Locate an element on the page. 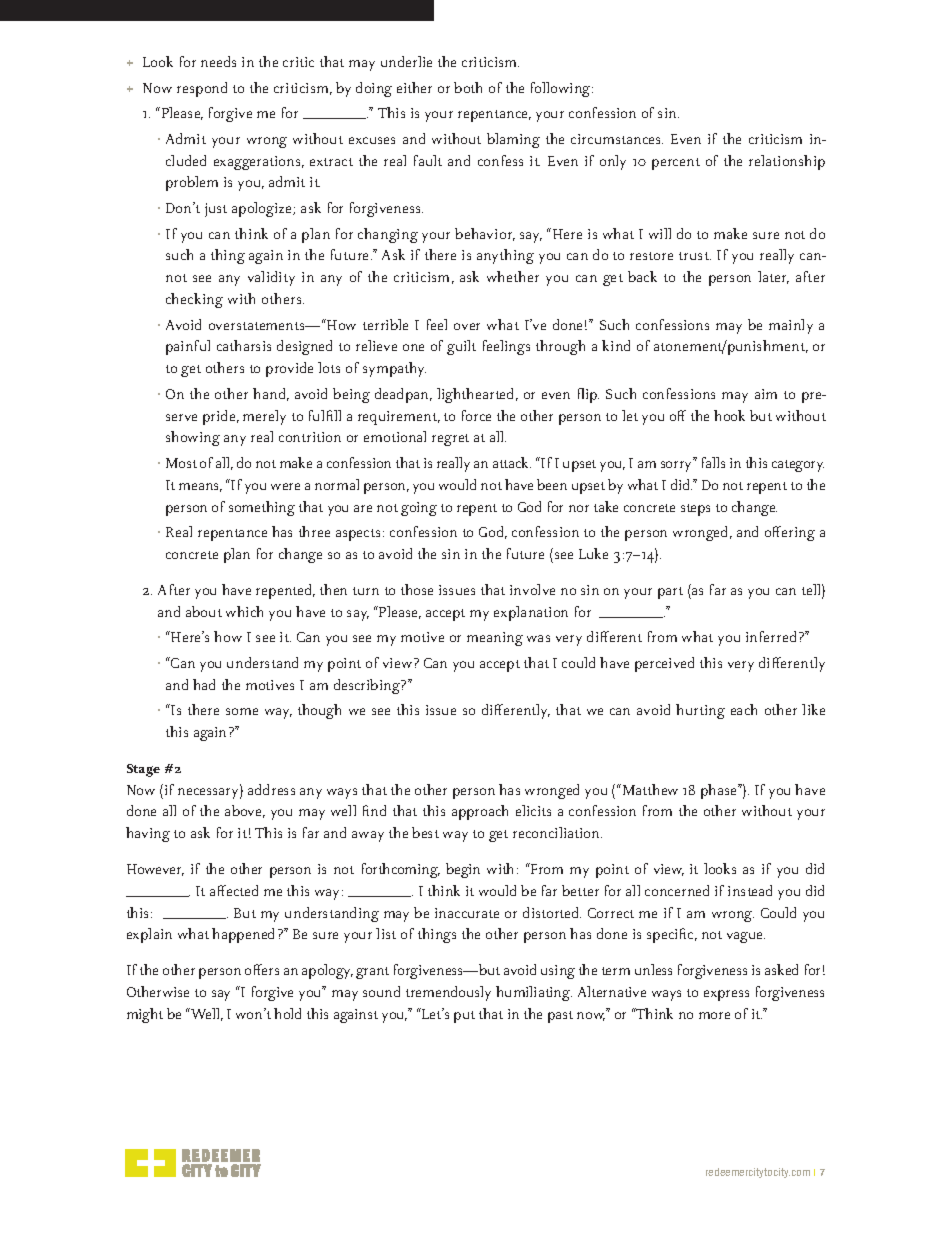 The height and width of the image is (1233, 952). relationship is located at coordinates (787, 162).
